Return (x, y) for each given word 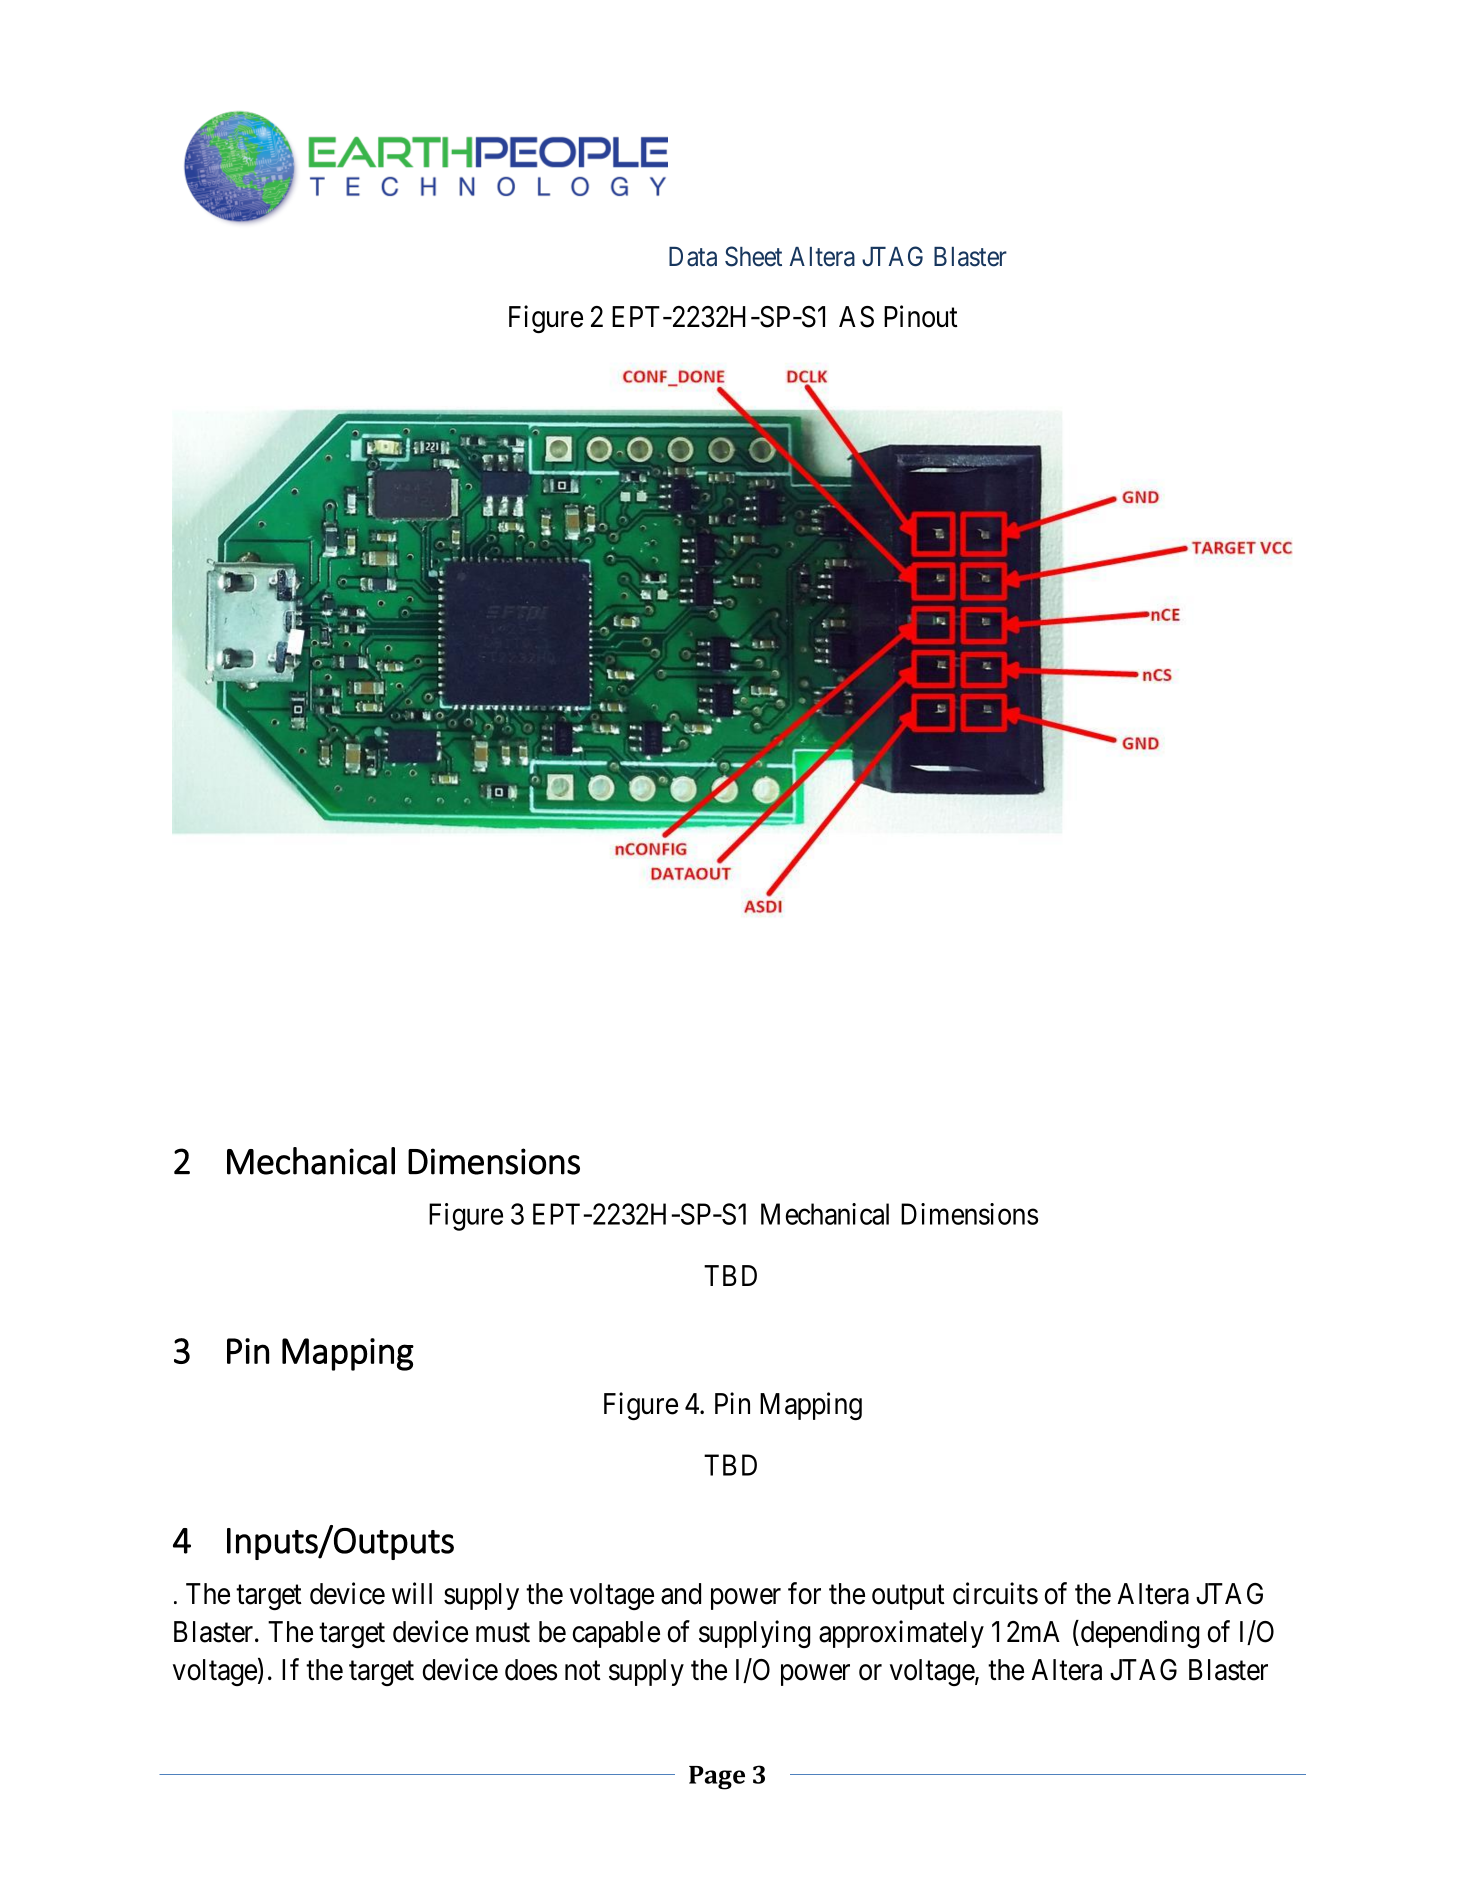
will (412, 1593)
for (804, 1593)
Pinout (921, 316)
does (531, 1670)
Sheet (753, 256)
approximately (901, 1634)
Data (693, 257)
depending (1140, 1634)
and (681, 1594)
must (503, 1633)
